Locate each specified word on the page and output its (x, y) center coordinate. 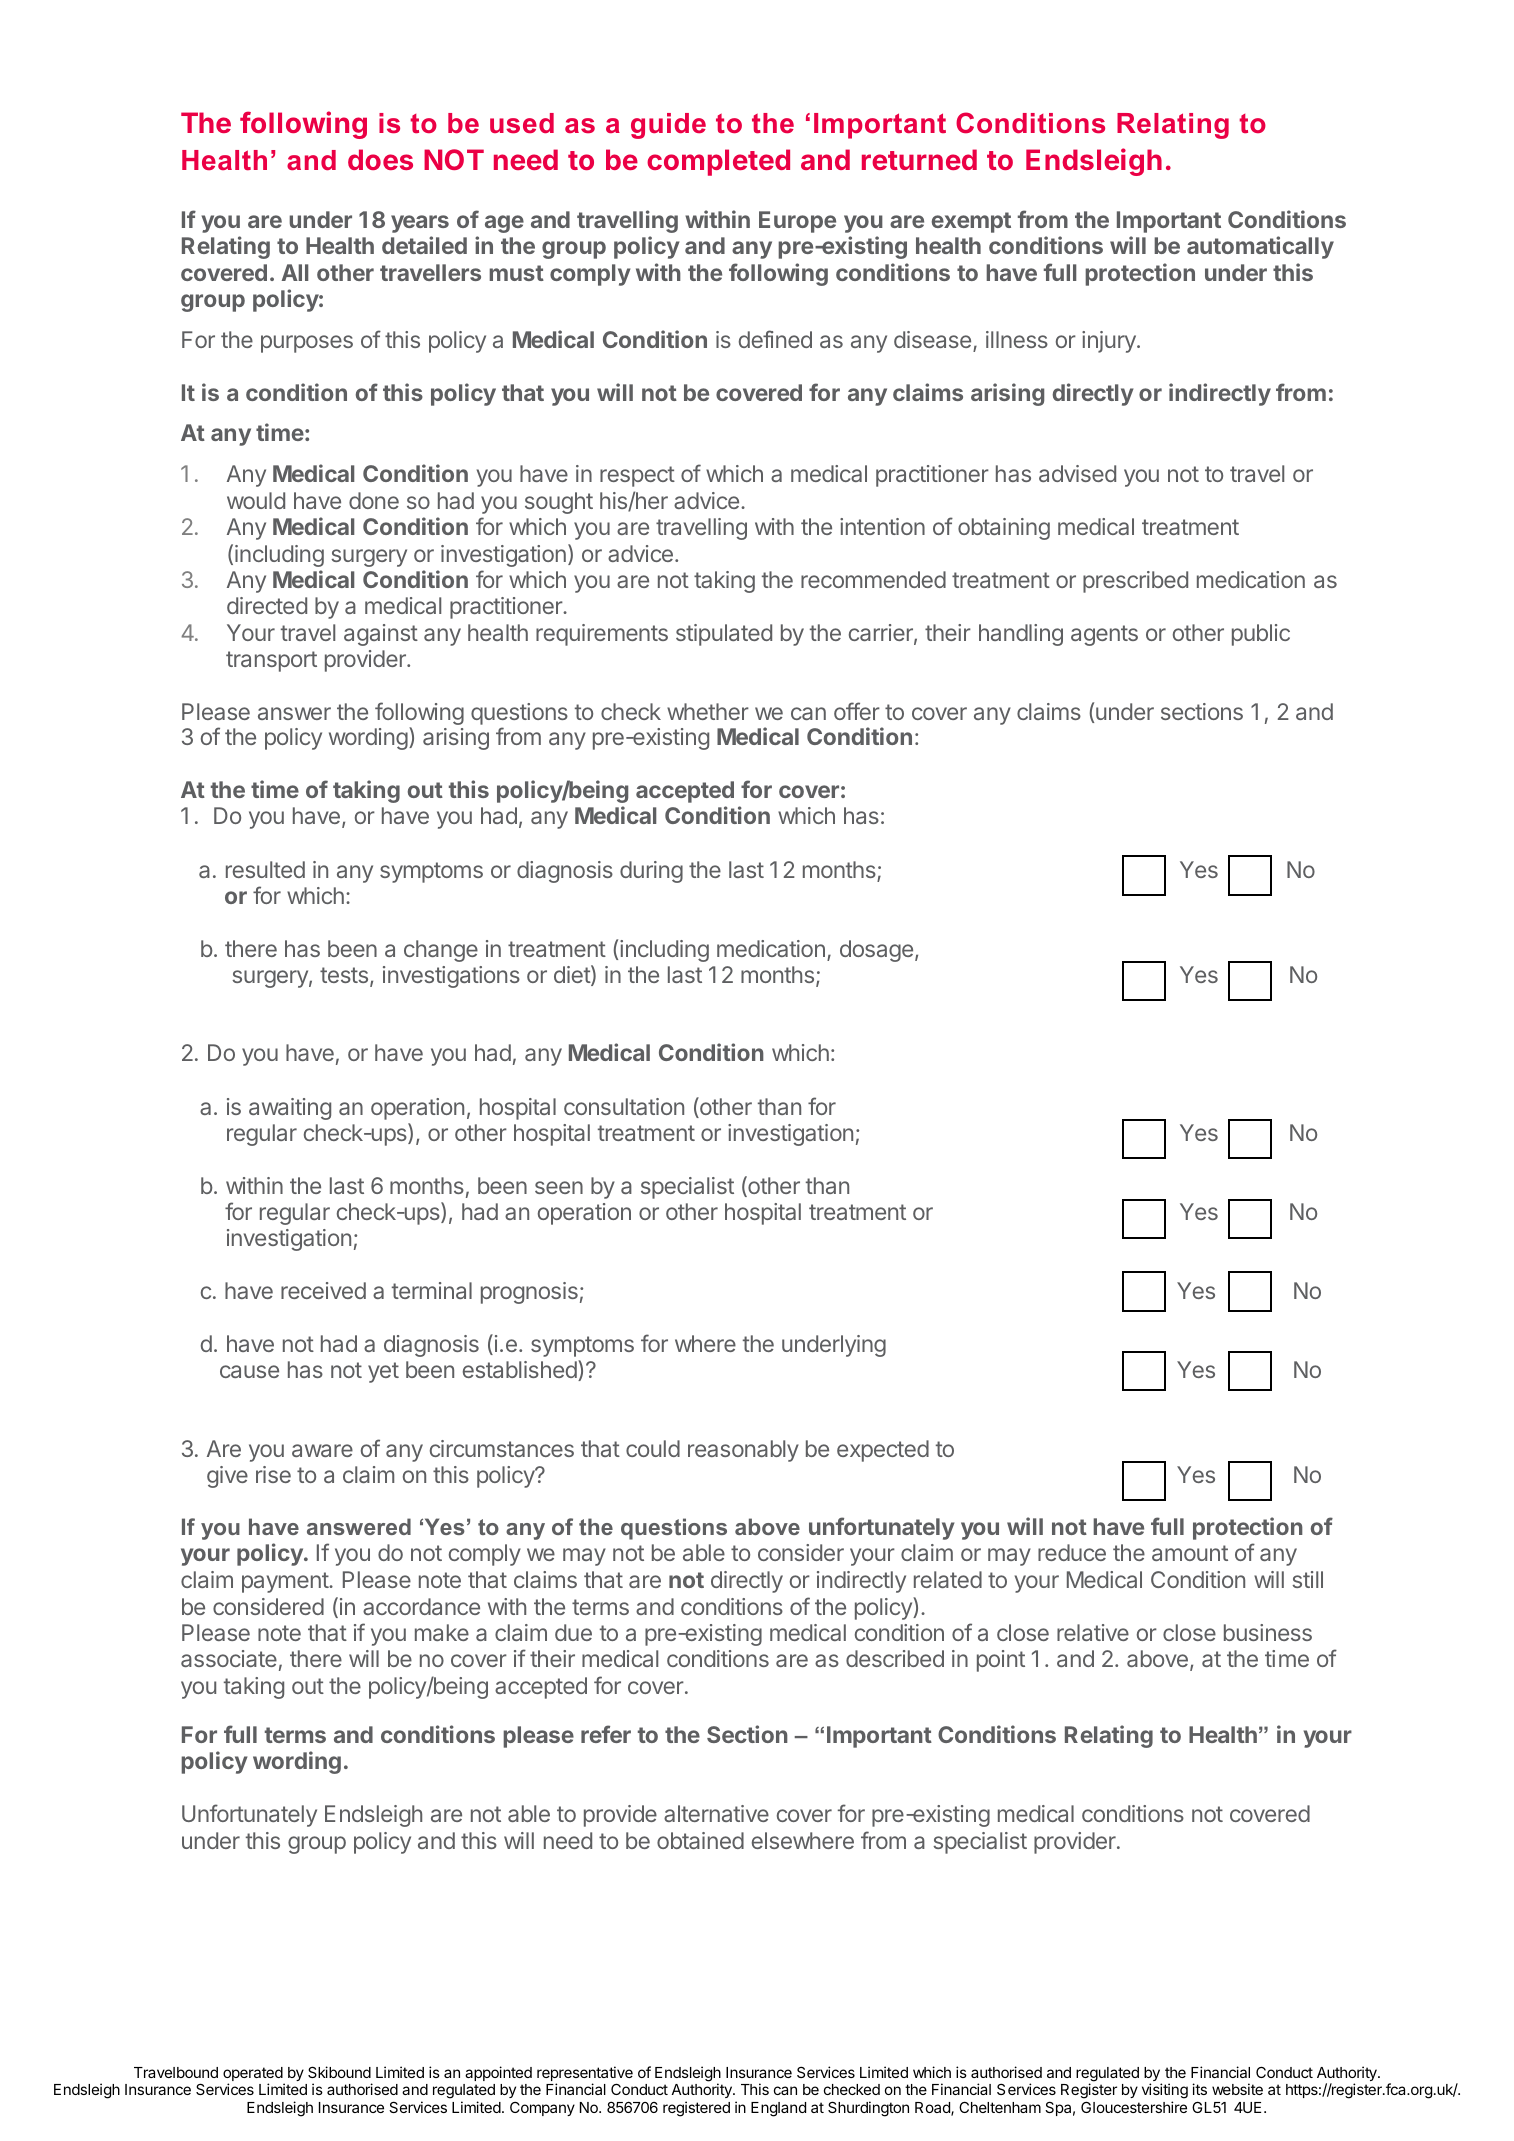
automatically (1260, 247)
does (380, 159)
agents (1104, 635)
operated (253, 2075)
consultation (624, 1106)
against (381, 635)
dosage (876, 951)
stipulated (724, 635)
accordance (421, 1606)
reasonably (743, 1451)
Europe (797, 222)
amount (1190, 1553)
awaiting (290, 1109)
